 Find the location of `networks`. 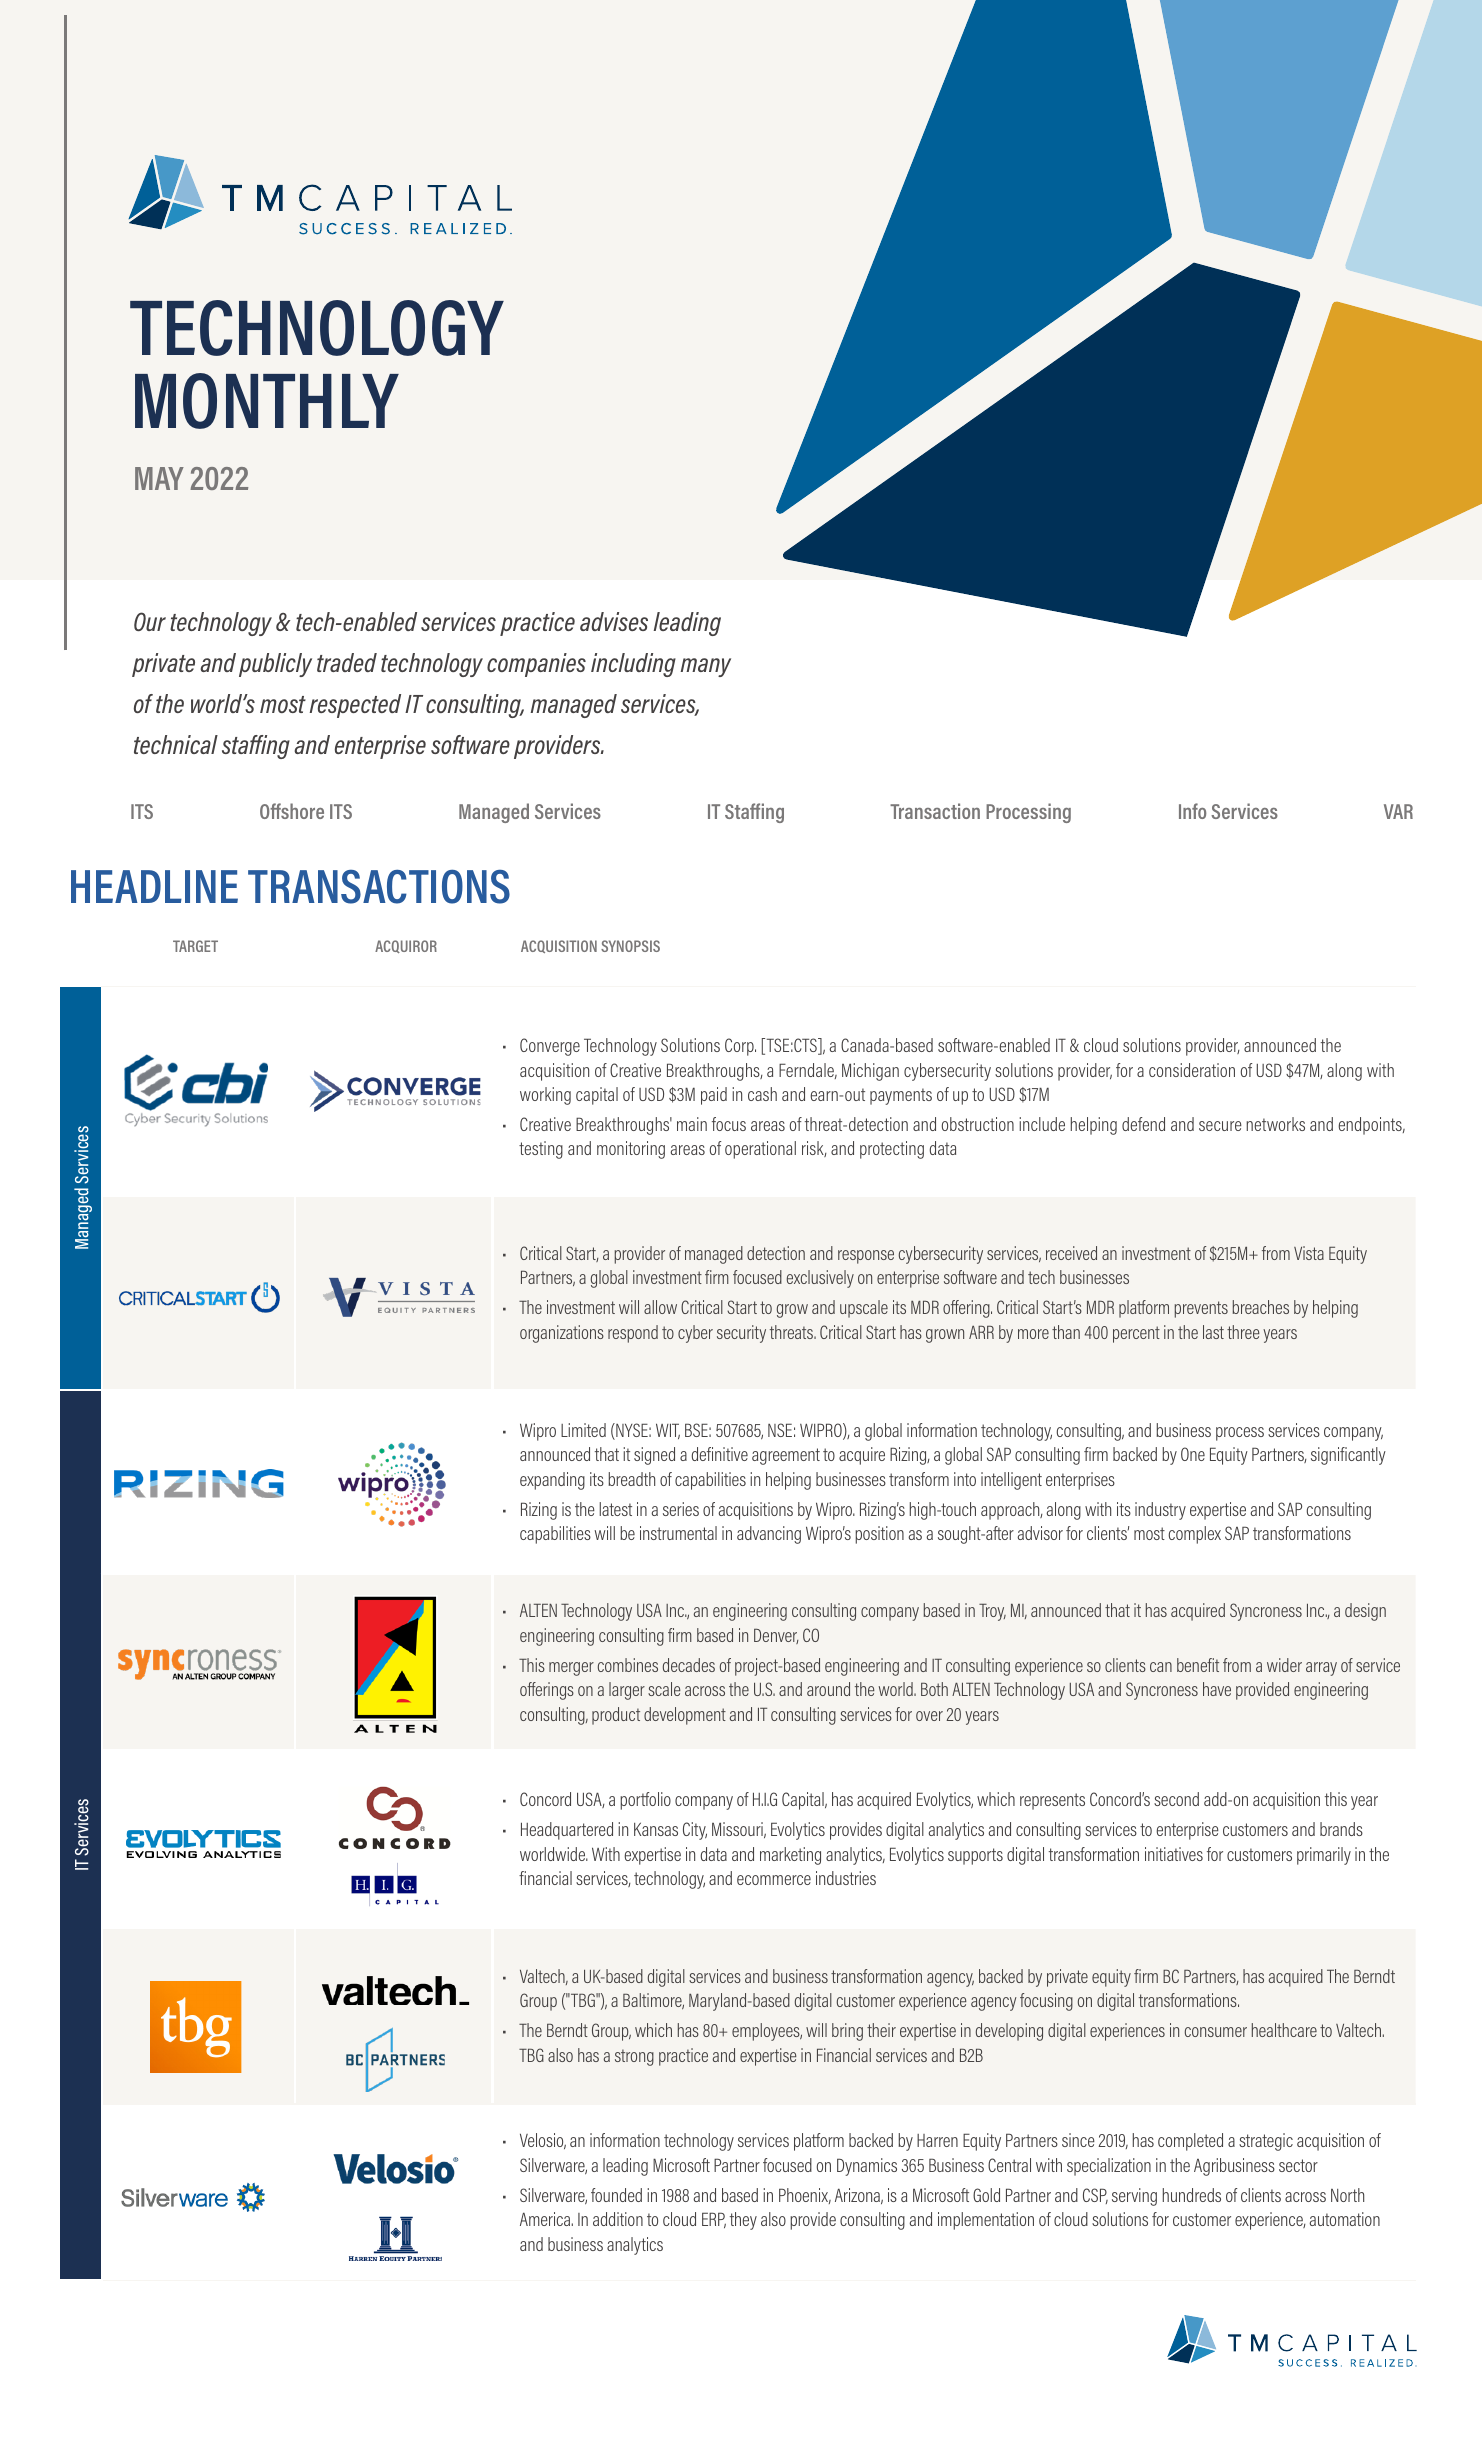

networks is located at coordinates (1275, 1124).
